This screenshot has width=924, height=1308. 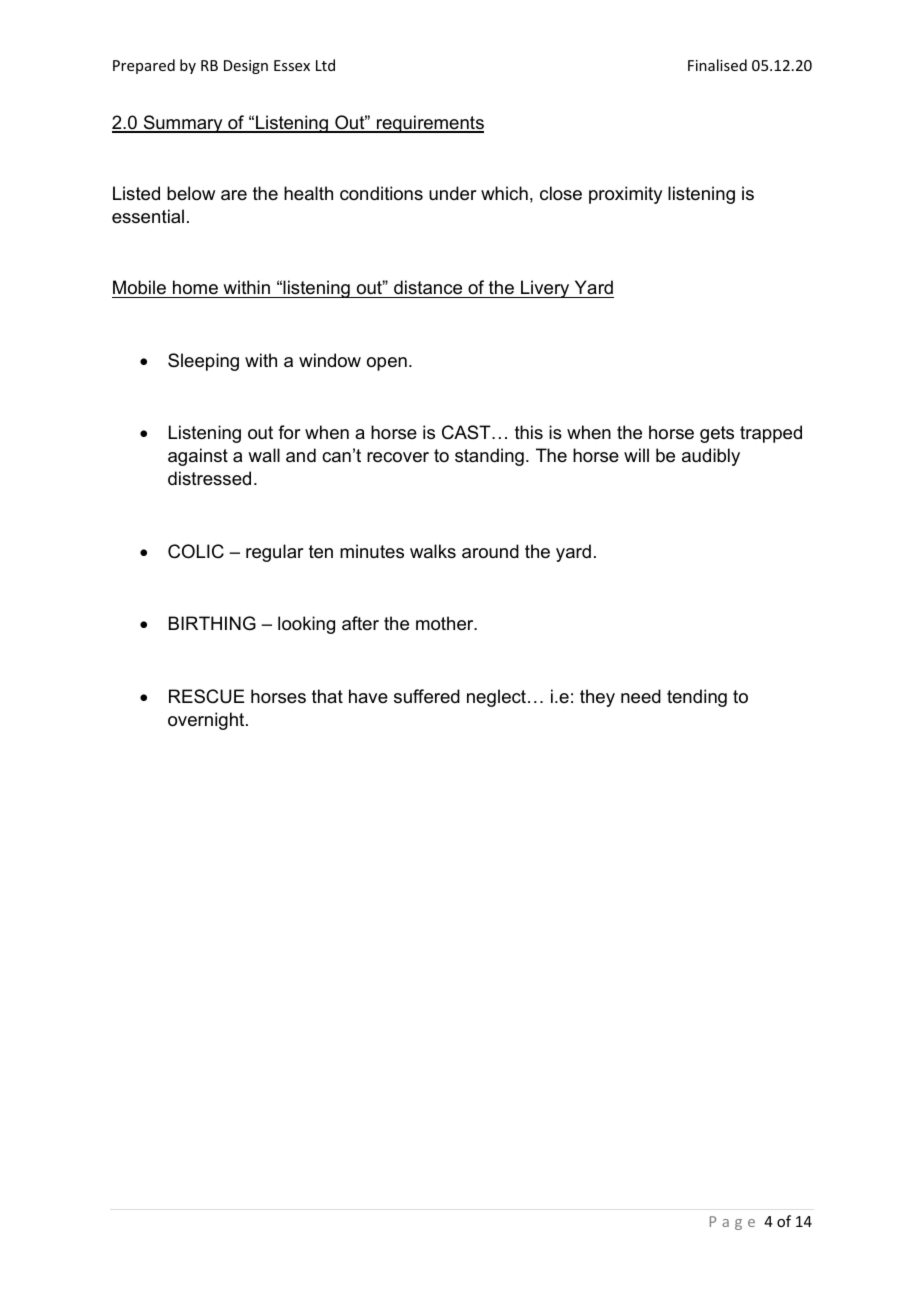 I want to click on gets, so click(x=717, y=434).
